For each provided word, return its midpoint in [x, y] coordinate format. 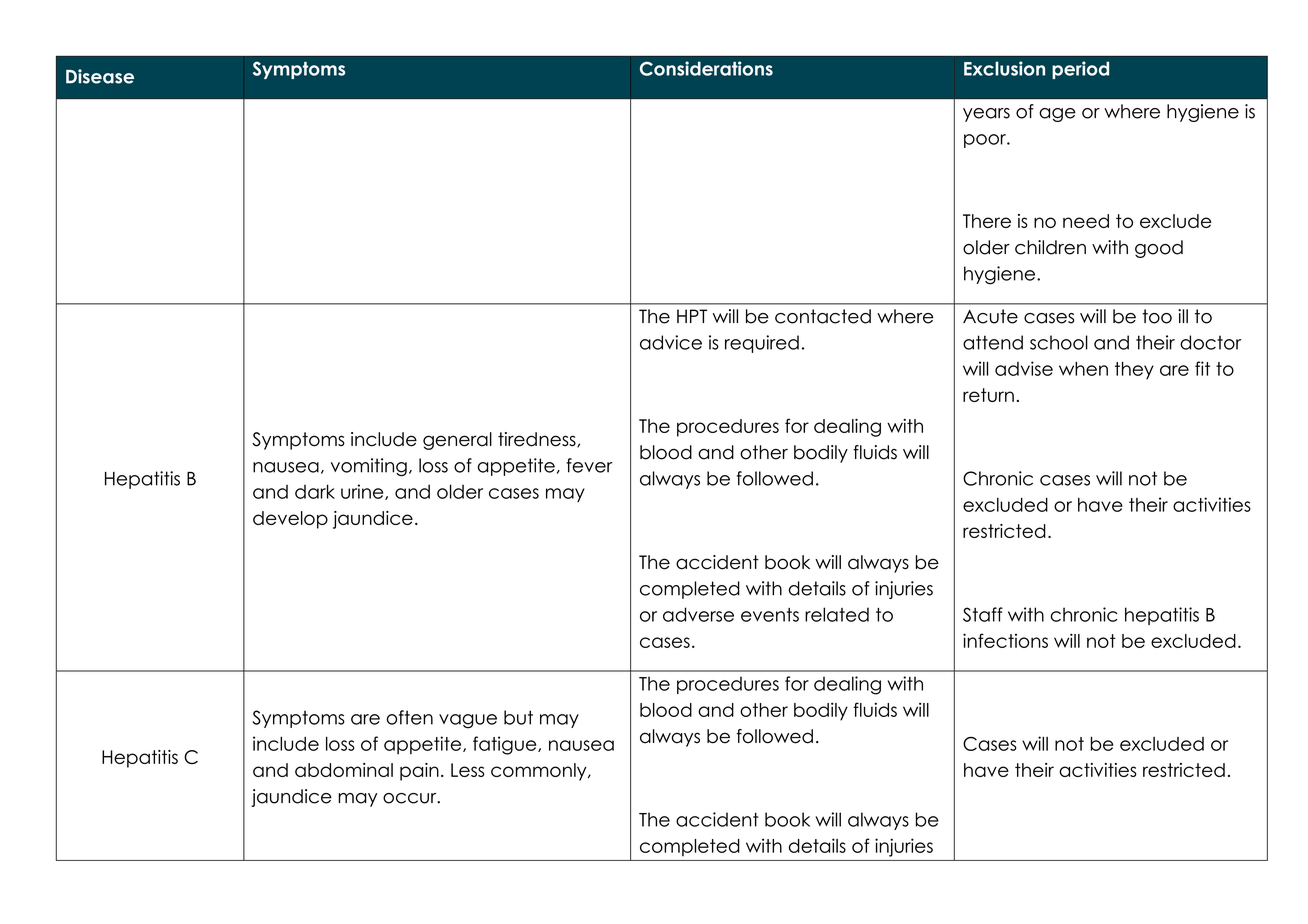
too [1157, 316]
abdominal [344, 770]
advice [671, 342]
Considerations [706, 68]
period [1080, 70]
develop [290, 520]
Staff [983, 614]
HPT [692, 316]
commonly [540, 772]
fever [589, 465]
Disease [100, 76]
